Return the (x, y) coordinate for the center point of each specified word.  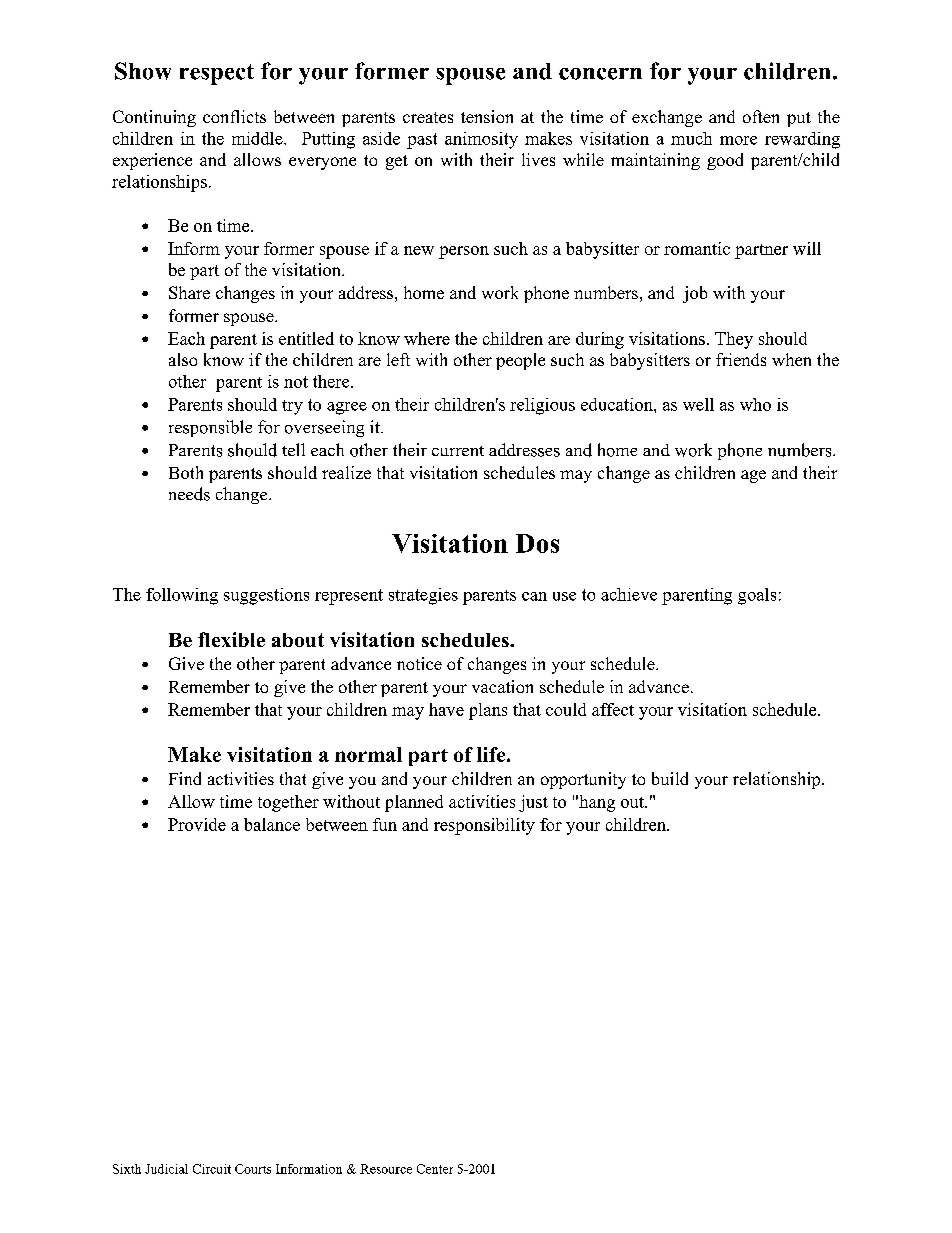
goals (757, 596)
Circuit (212, 1169)
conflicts (234, 116)
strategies (423, 596)
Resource (386, 1169)
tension (487, 116)
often (761, 116)
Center (435, 1169)
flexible (231, 639)
